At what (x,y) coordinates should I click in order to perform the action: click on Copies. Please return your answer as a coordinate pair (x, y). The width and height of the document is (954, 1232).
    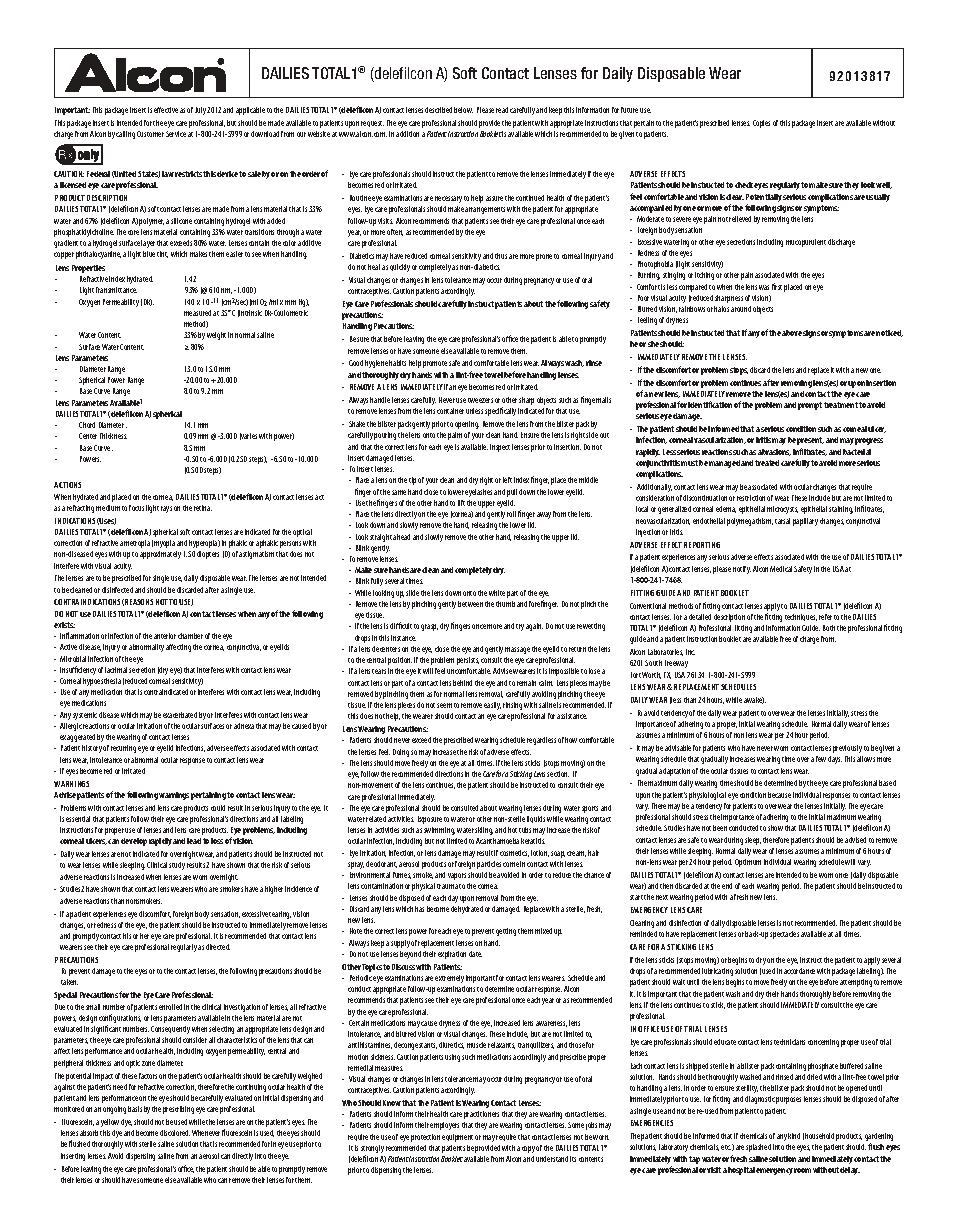
    Looking at the image, I should click on (761, 124).
